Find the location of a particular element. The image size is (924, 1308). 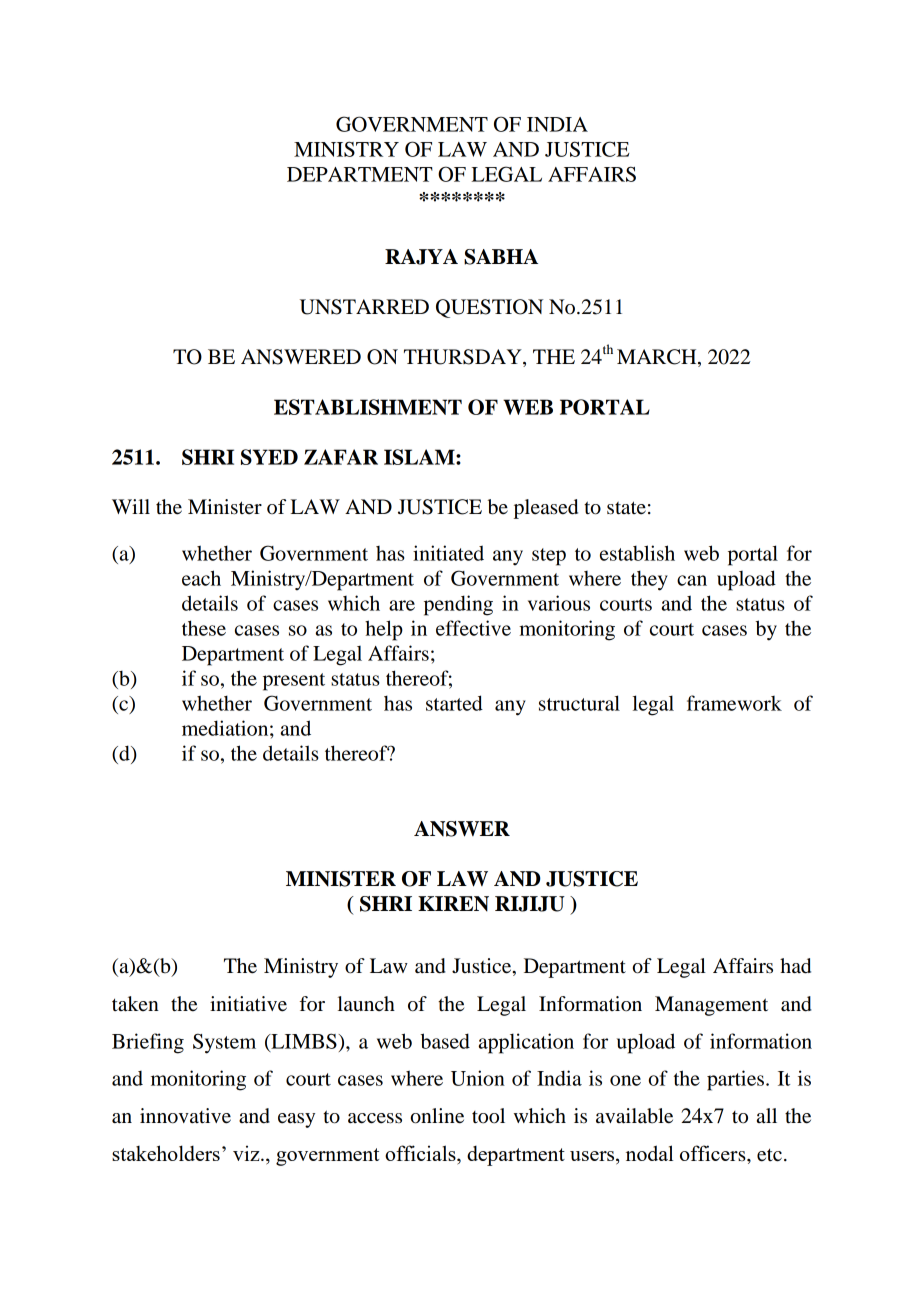

state is located at coordinates (626, 508).
